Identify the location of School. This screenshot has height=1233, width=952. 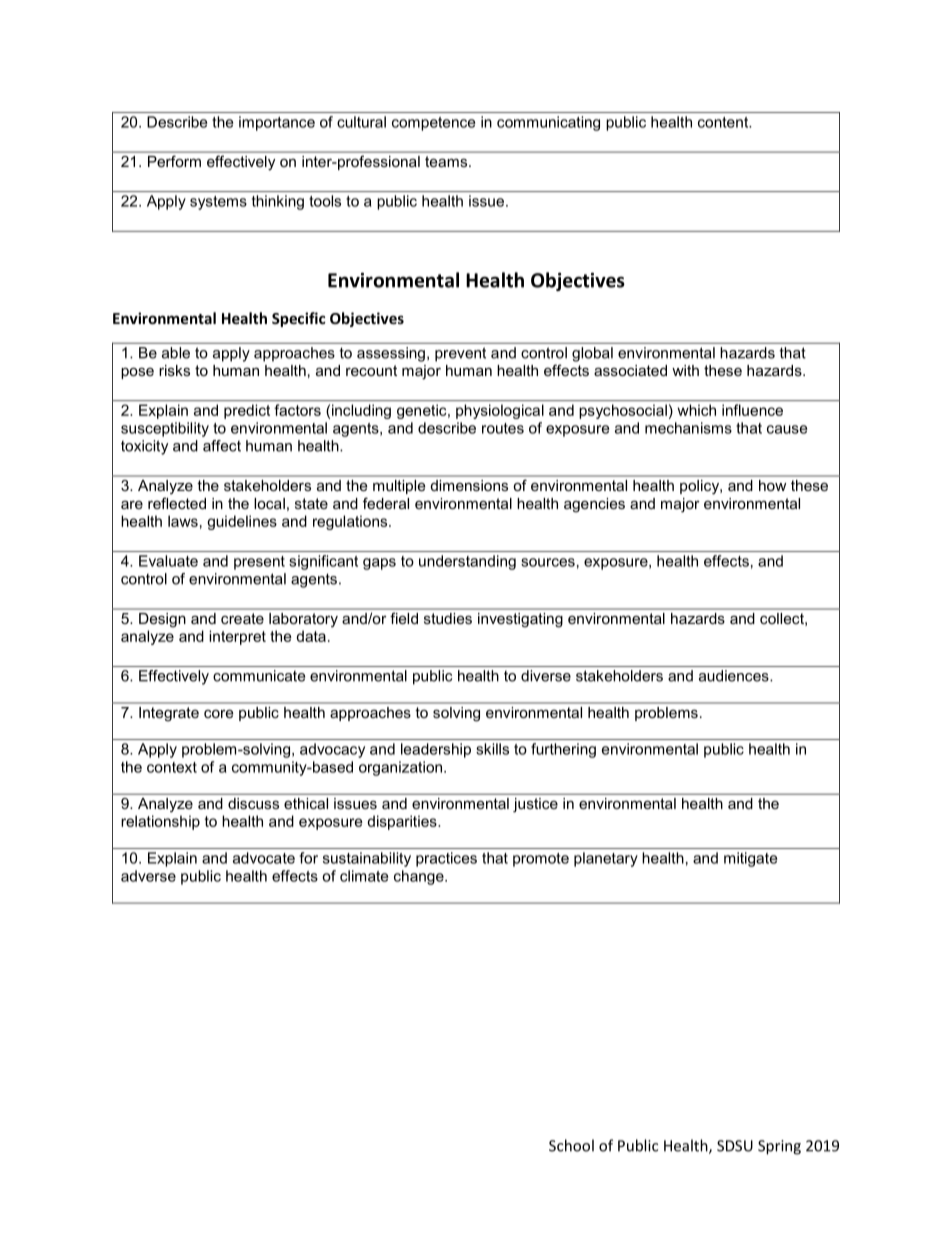
(571, 1145).
